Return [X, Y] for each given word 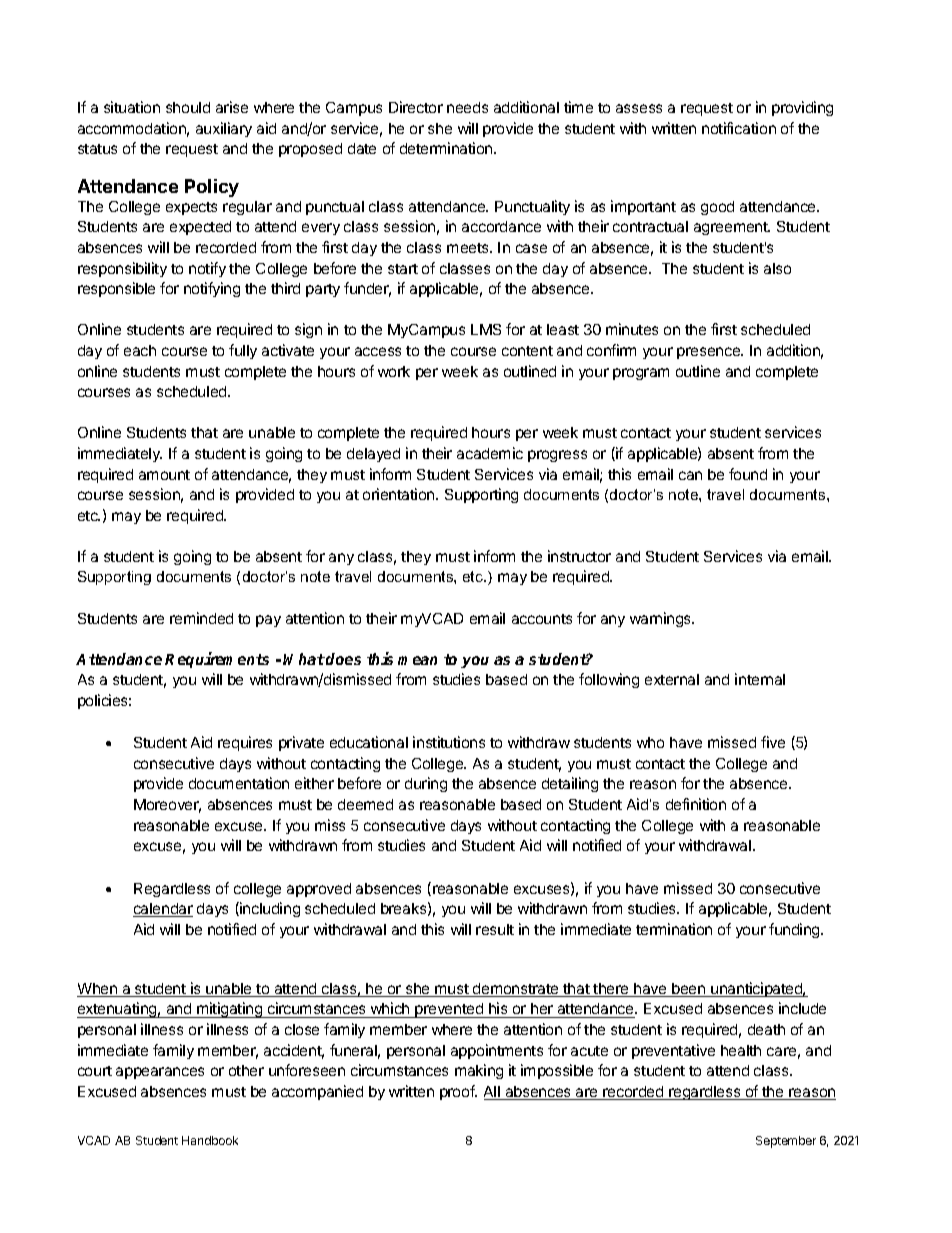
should [188, 107]
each [140, 350]
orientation [400, 494]
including [269, 909]
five [773, 742]
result [495, 929]
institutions [449, 742]
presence [709, 353]
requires [245, 743]
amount [164, 475]
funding [795, 930]
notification [739, 128]
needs [467, 107]
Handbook [210, 1140]
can [690, 475]
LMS [486, 329]
